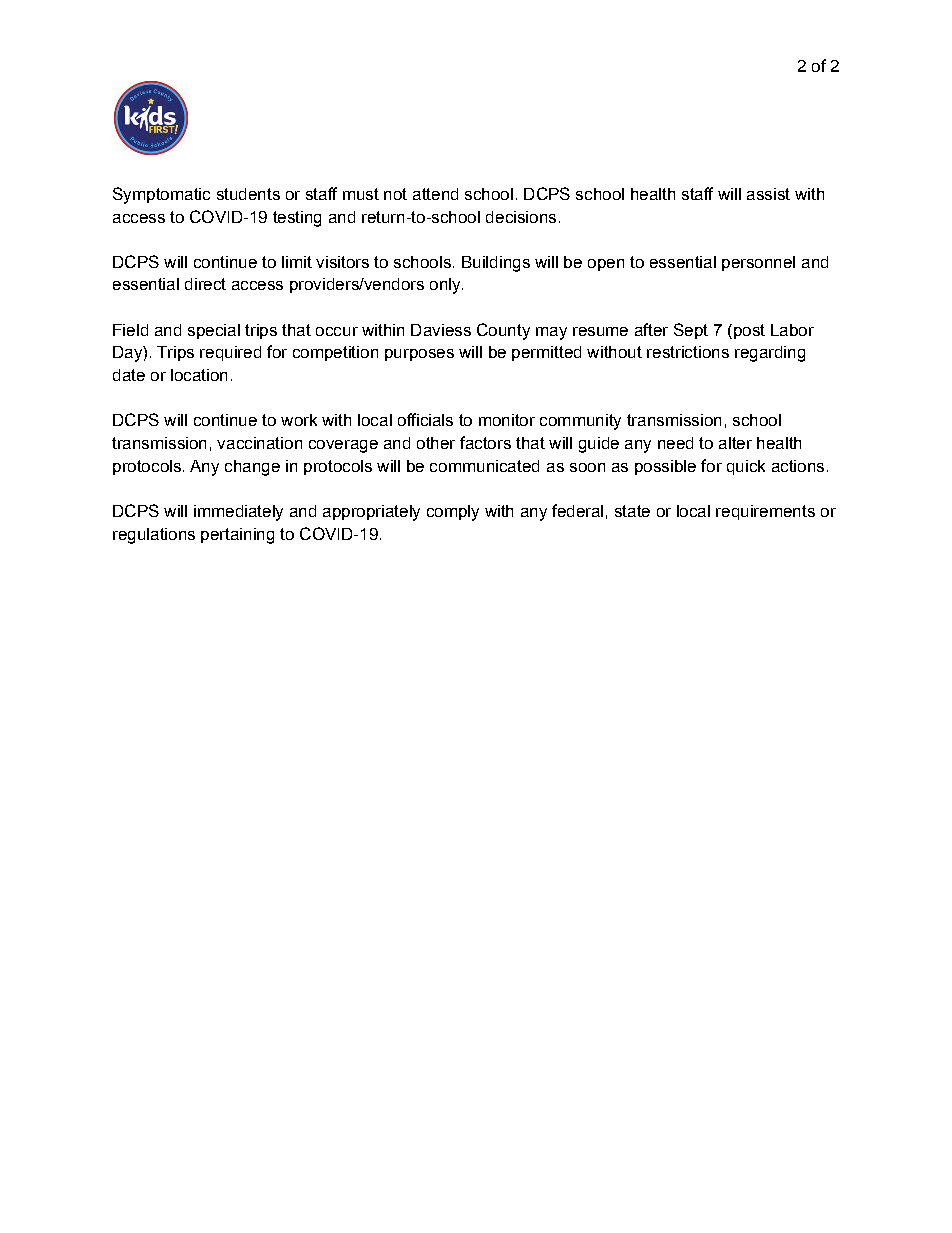 The image size is (952, 1233). What do you see at coordinates (299, 420) in the image?
I see `work` at bounding box center [299, 420].
